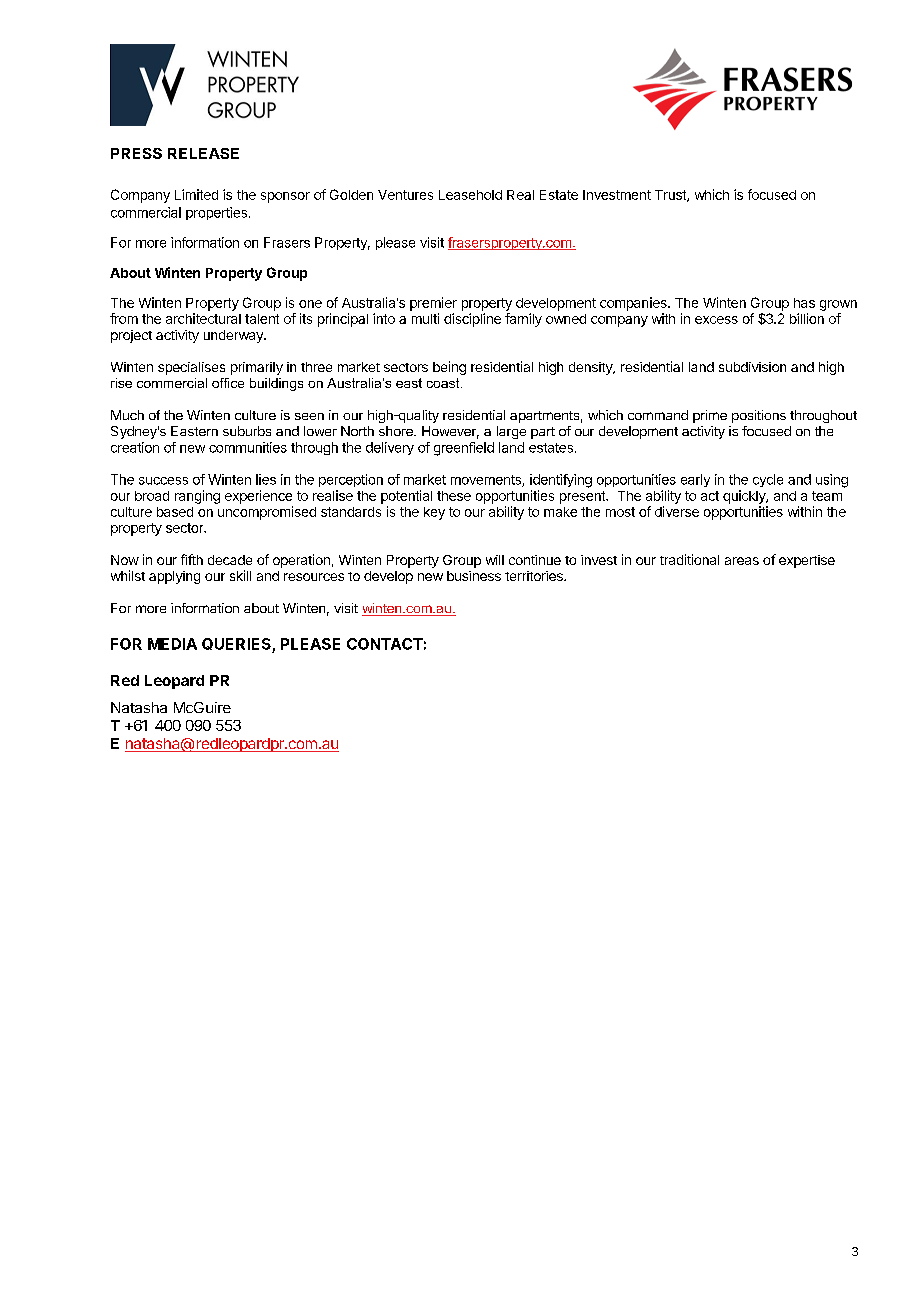  I want to click on RELEASE, so click(203, 153).
